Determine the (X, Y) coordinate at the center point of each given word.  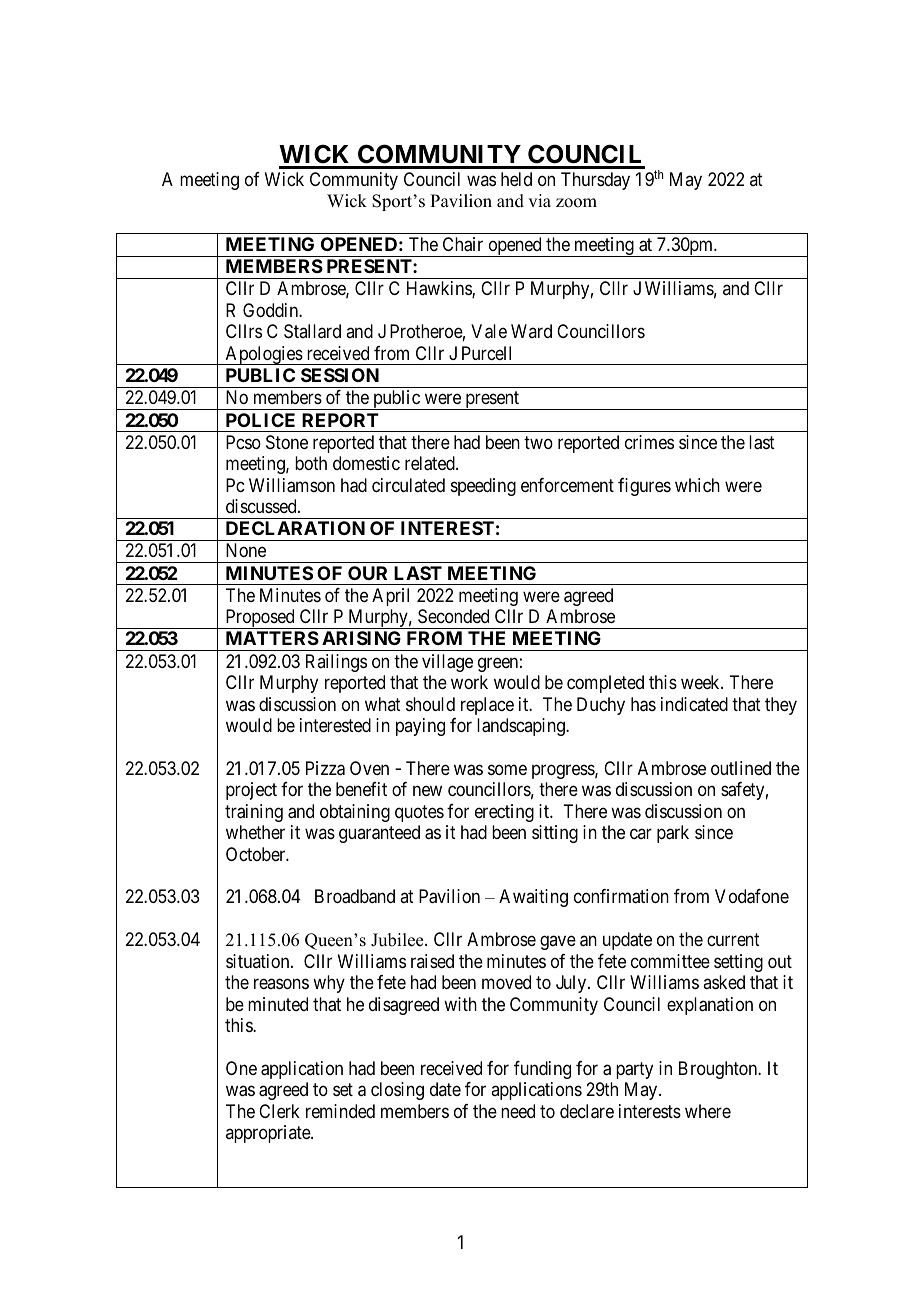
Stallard (312, 331)
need (518, 1111)
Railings (336, 663)
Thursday (595, 181)
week (701, 682)
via (539, 200)
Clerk (279, 1111)
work (469, 682)
